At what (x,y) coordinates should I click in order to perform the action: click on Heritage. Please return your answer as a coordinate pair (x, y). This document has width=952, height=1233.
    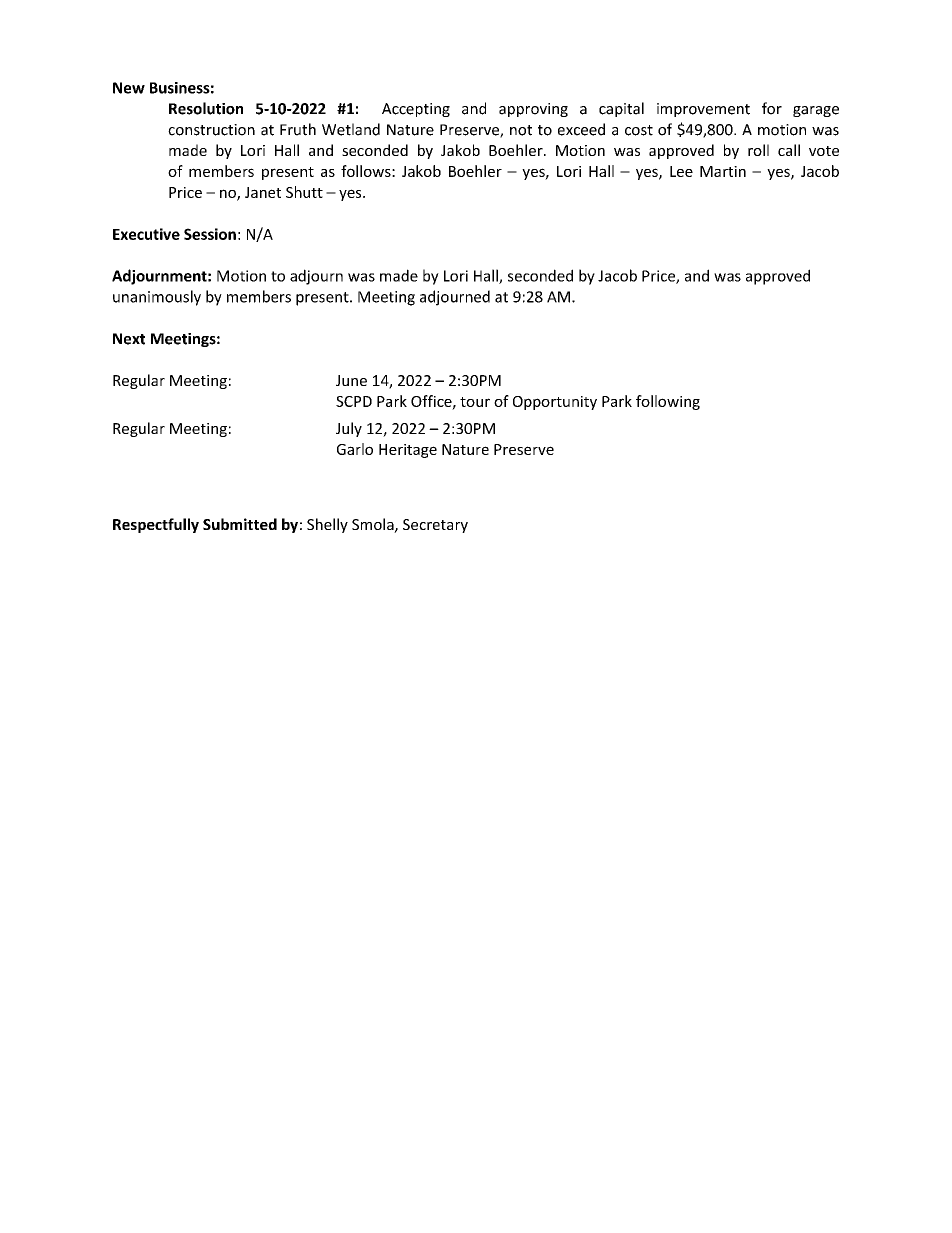
    Looking at the image, I should click on (408, 451).
